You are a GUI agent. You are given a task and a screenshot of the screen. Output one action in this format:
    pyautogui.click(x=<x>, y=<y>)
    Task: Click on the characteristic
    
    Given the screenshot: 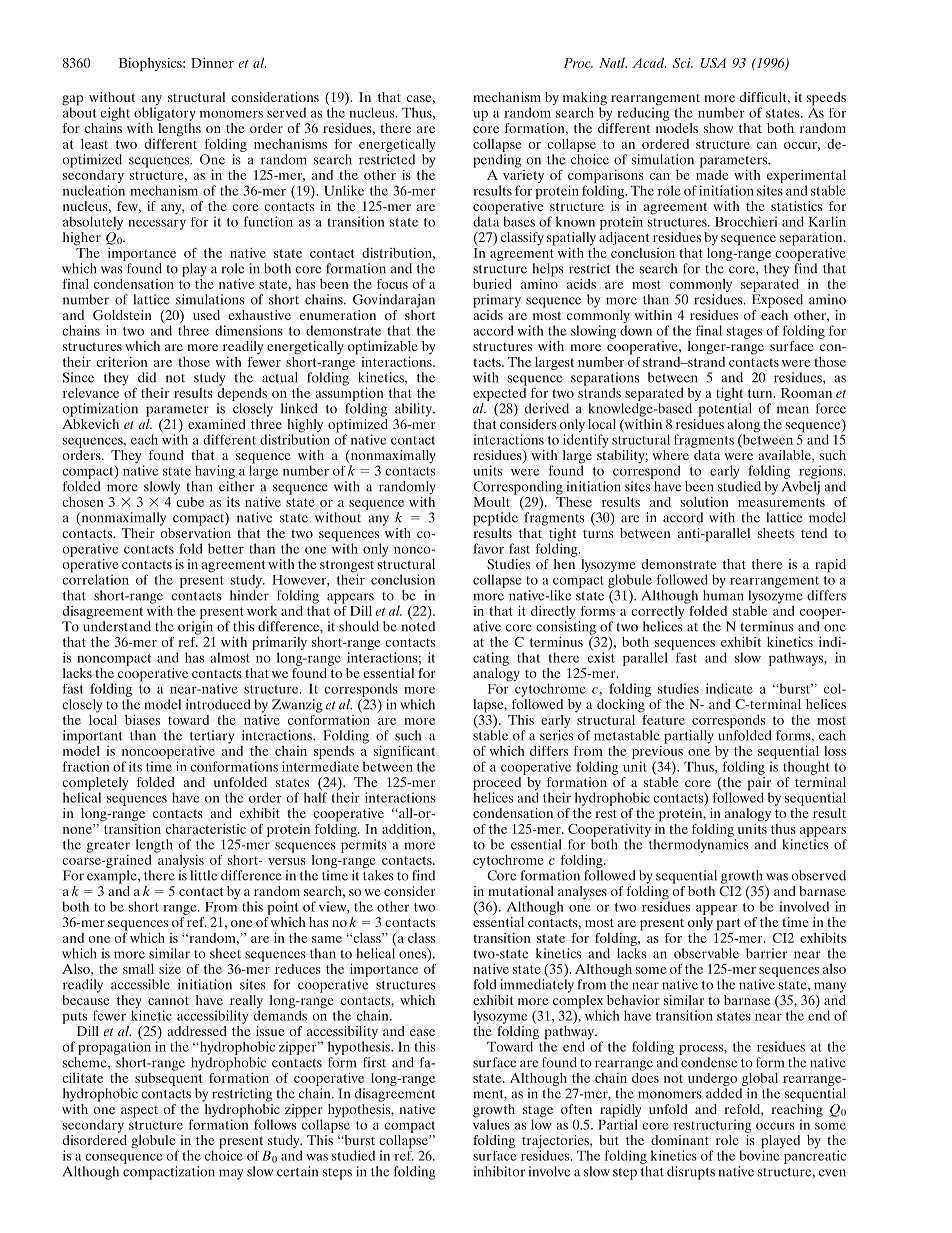 What is the action you would take?
    pyautogui.click(x=206, y=829)
